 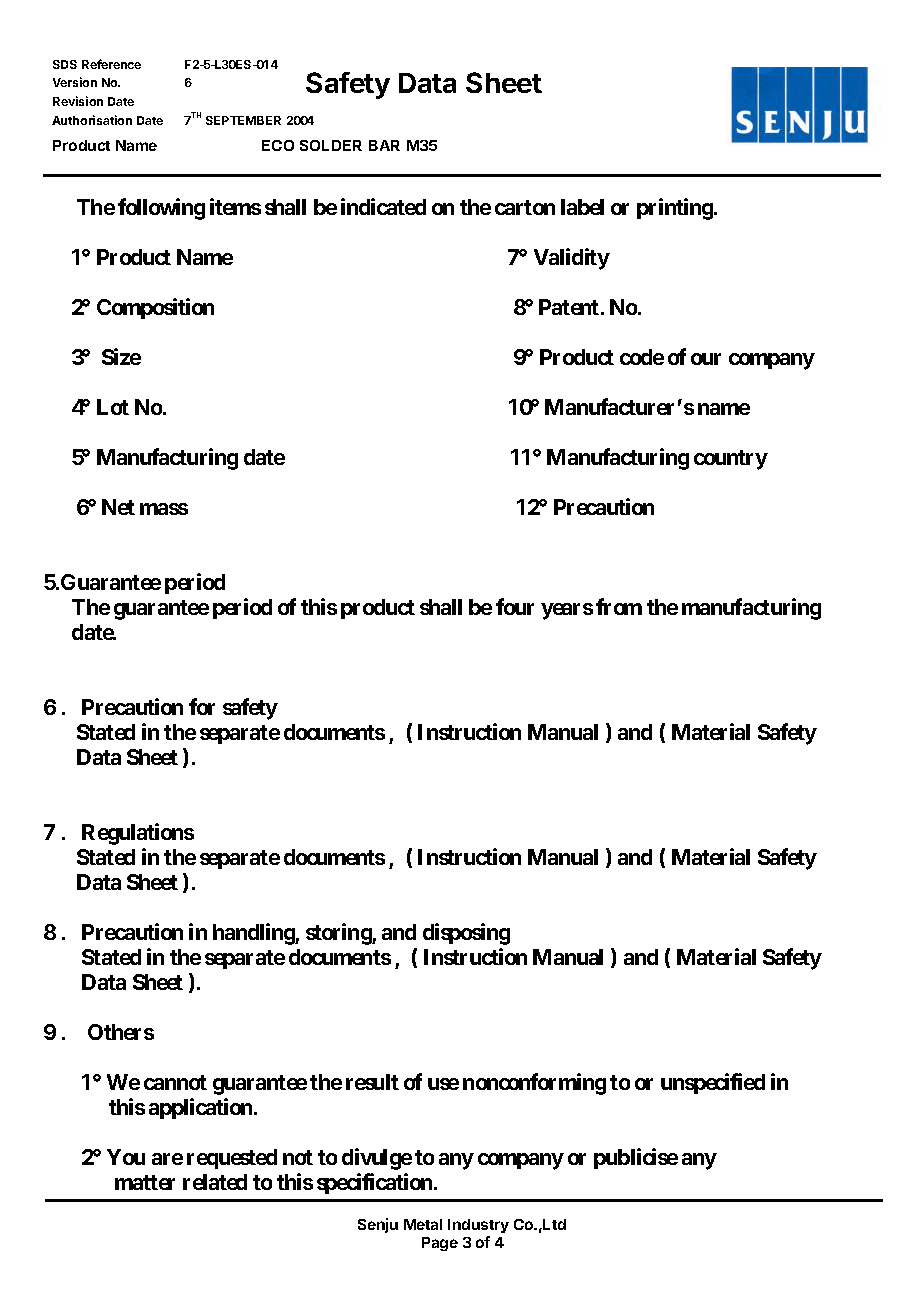 I want to click on Reference, so click(x=111, y=64).
